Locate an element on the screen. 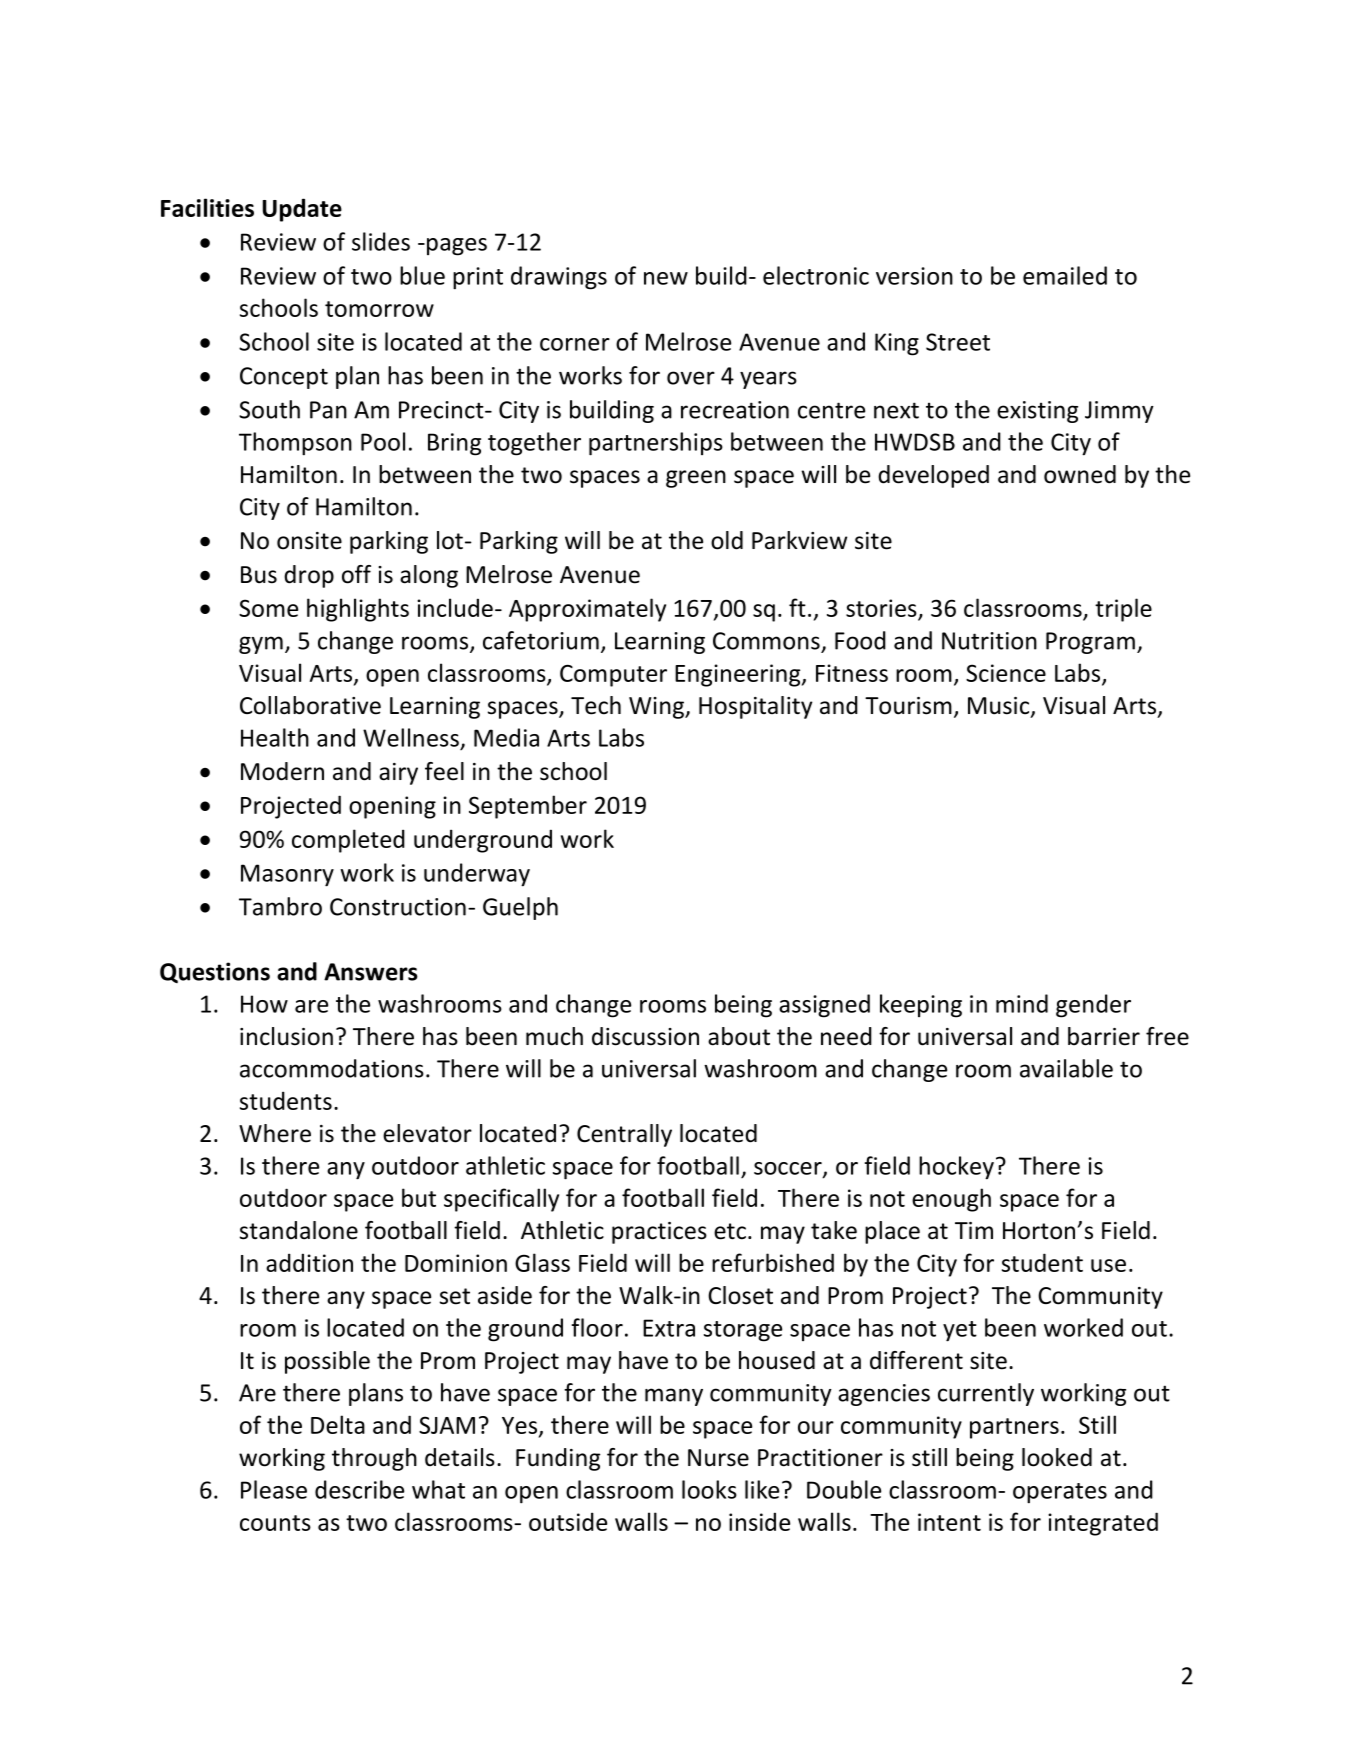  describe is located at coordinates (359, 1489).
